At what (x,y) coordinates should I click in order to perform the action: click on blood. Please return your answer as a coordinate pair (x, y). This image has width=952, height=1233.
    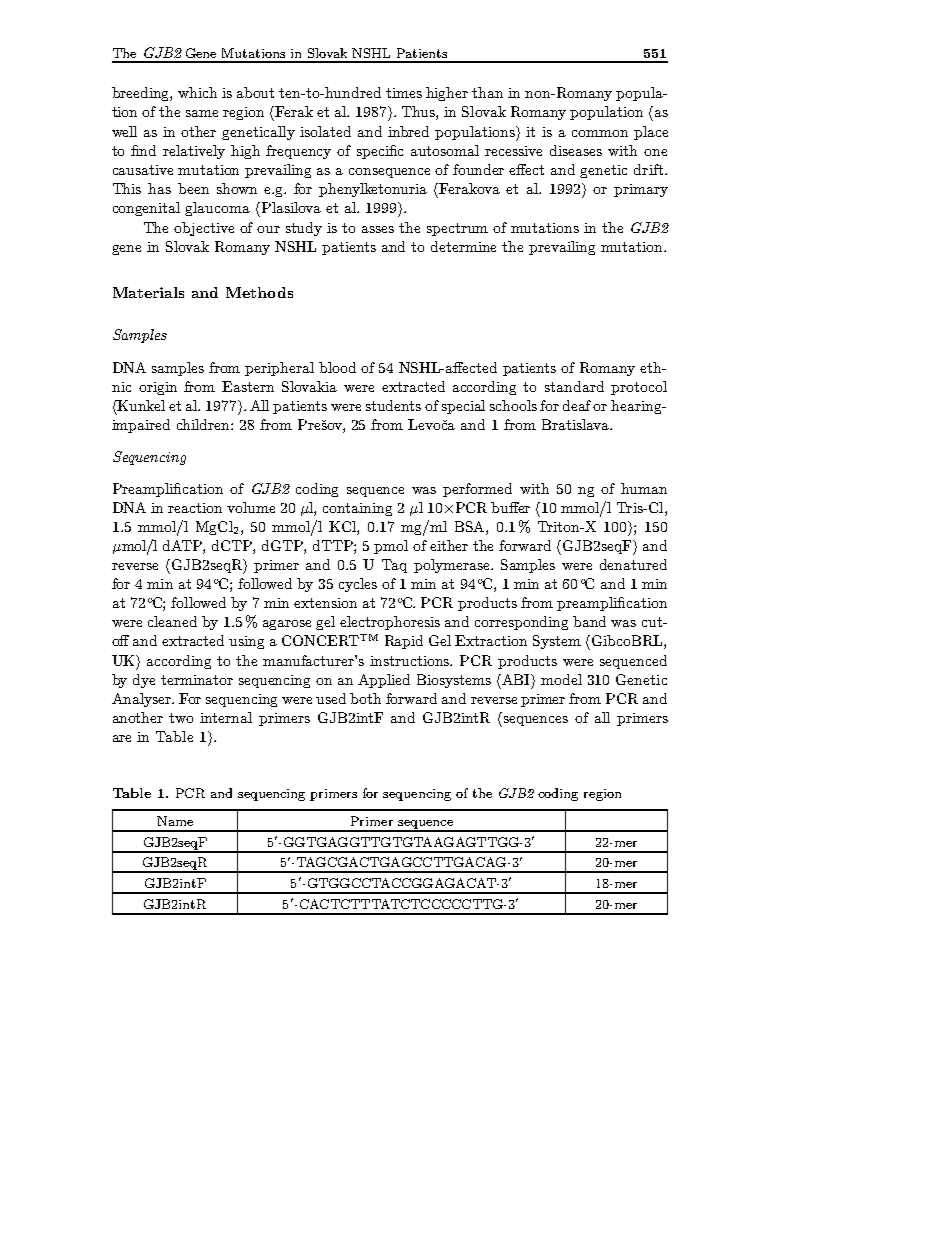
    Looking at the image, I should click on (337, 367).
